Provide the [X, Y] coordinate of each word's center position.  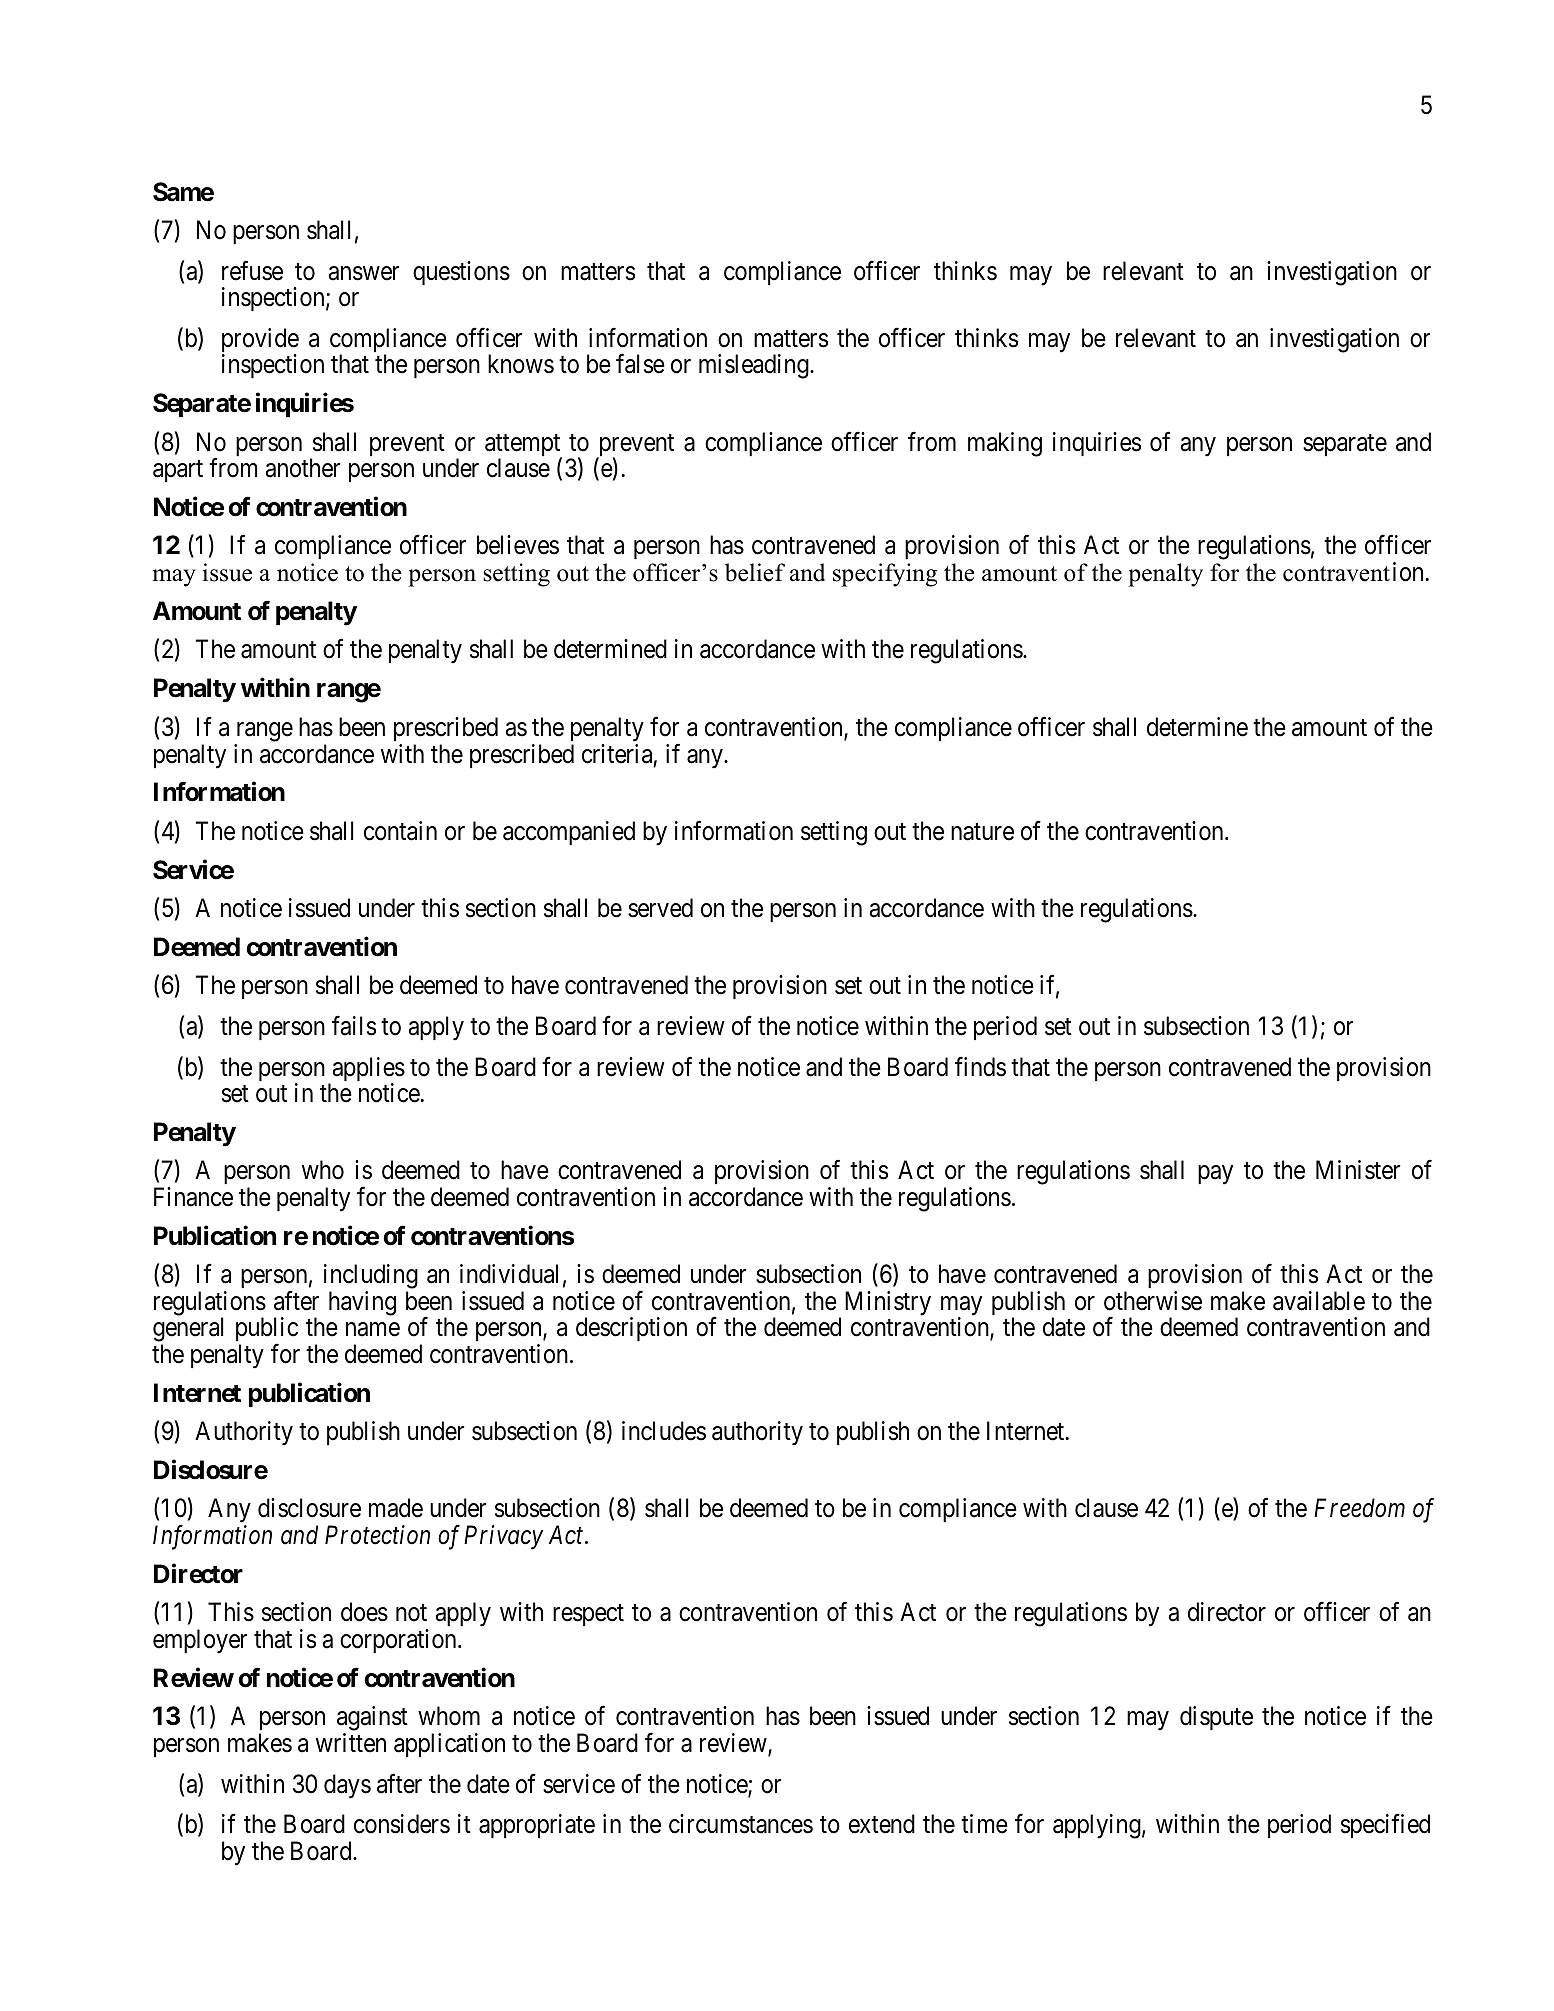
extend [882, 1824]
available [1319, 1301]
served [660, 908]
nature [982, 832]
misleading [755, 366]
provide [260, 341]
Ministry [888, 1303]
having [362, 1303]
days [347, 1786]
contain [400, 831]
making [1005, 444]
